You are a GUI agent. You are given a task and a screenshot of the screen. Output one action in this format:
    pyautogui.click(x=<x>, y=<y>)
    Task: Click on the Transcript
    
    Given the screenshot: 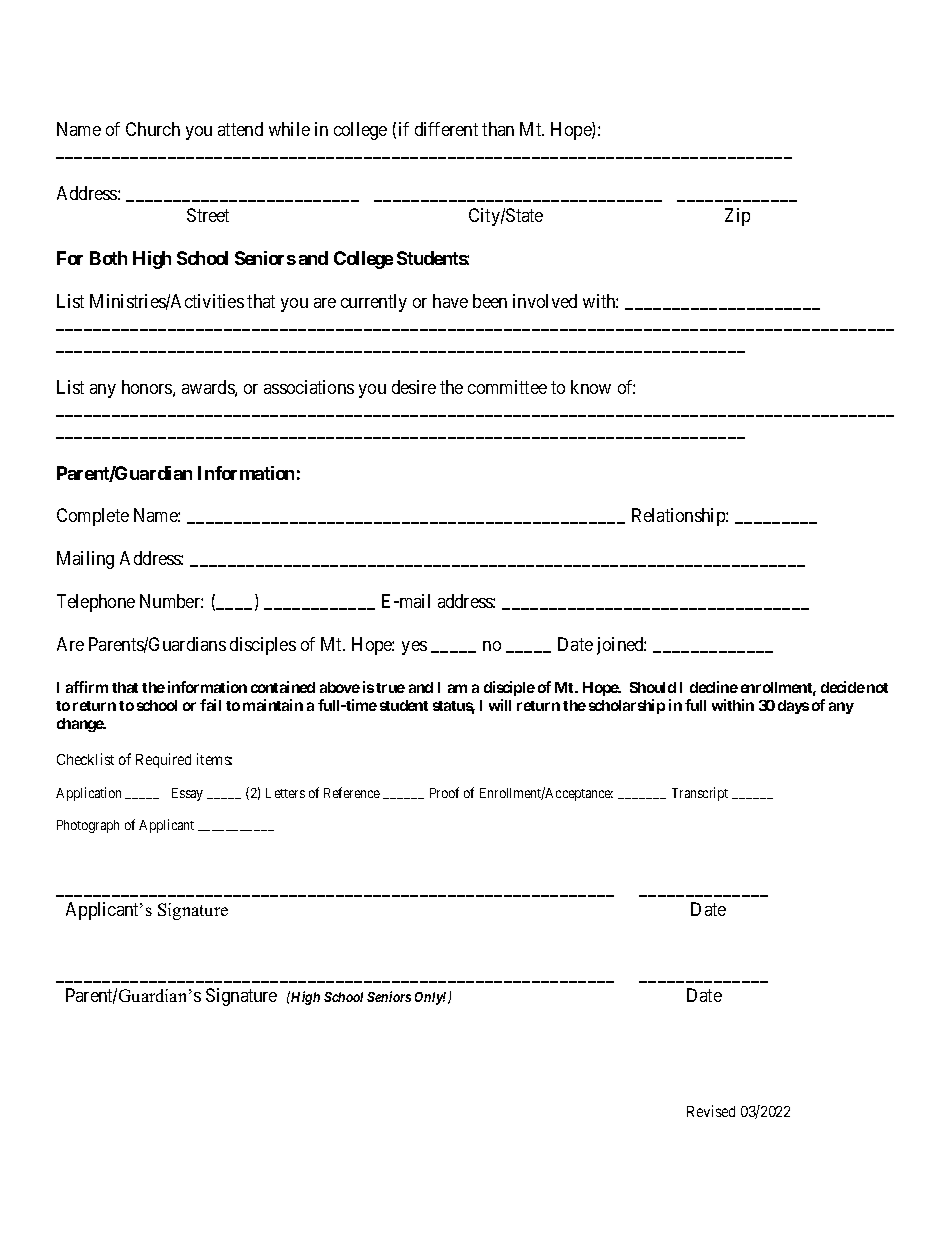 What is the action you would take?
    pyautogui.click(x=700, y=794)
